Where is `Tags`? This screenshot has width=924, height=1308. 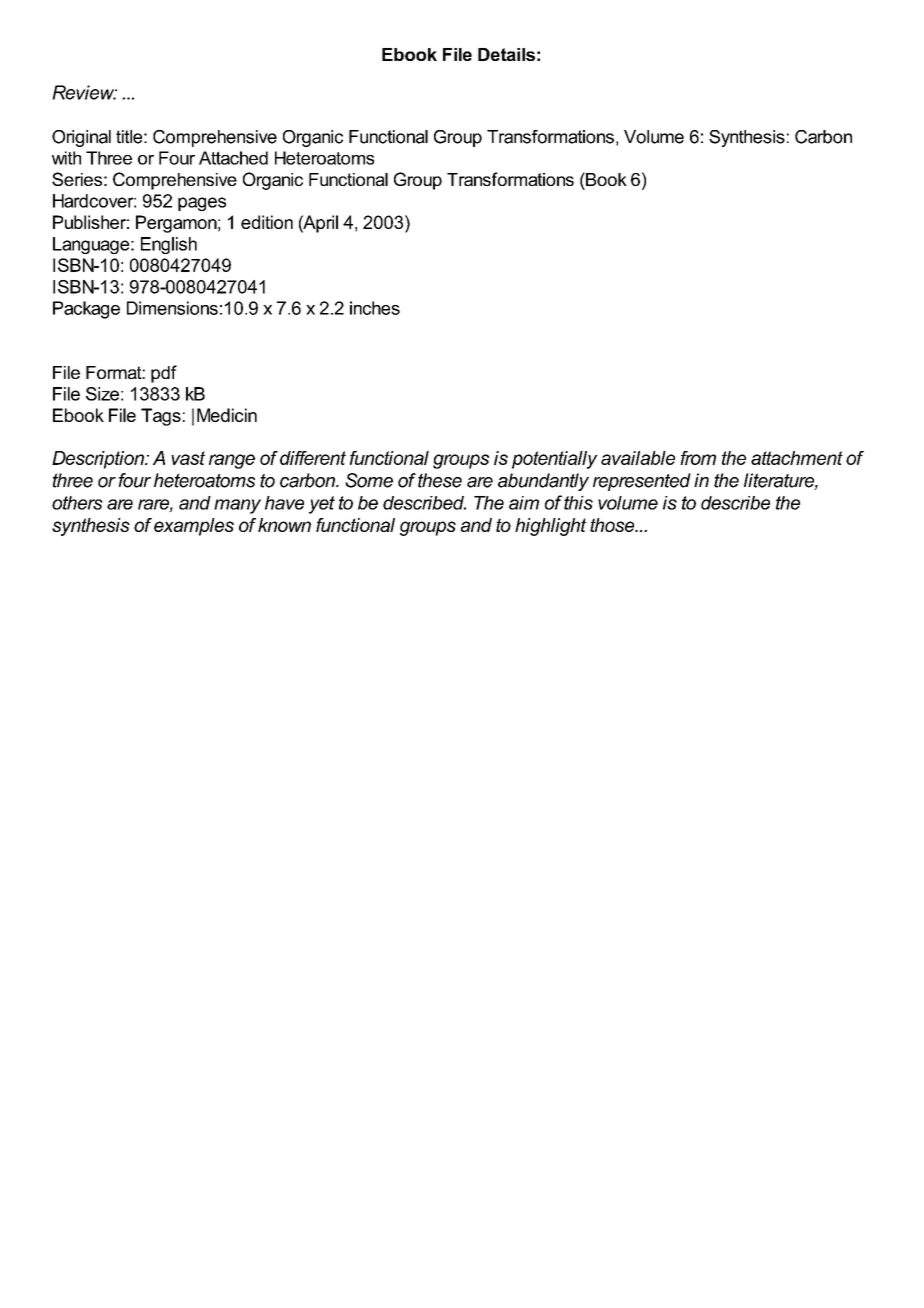 Tags is located at coordinates (161, 417).
